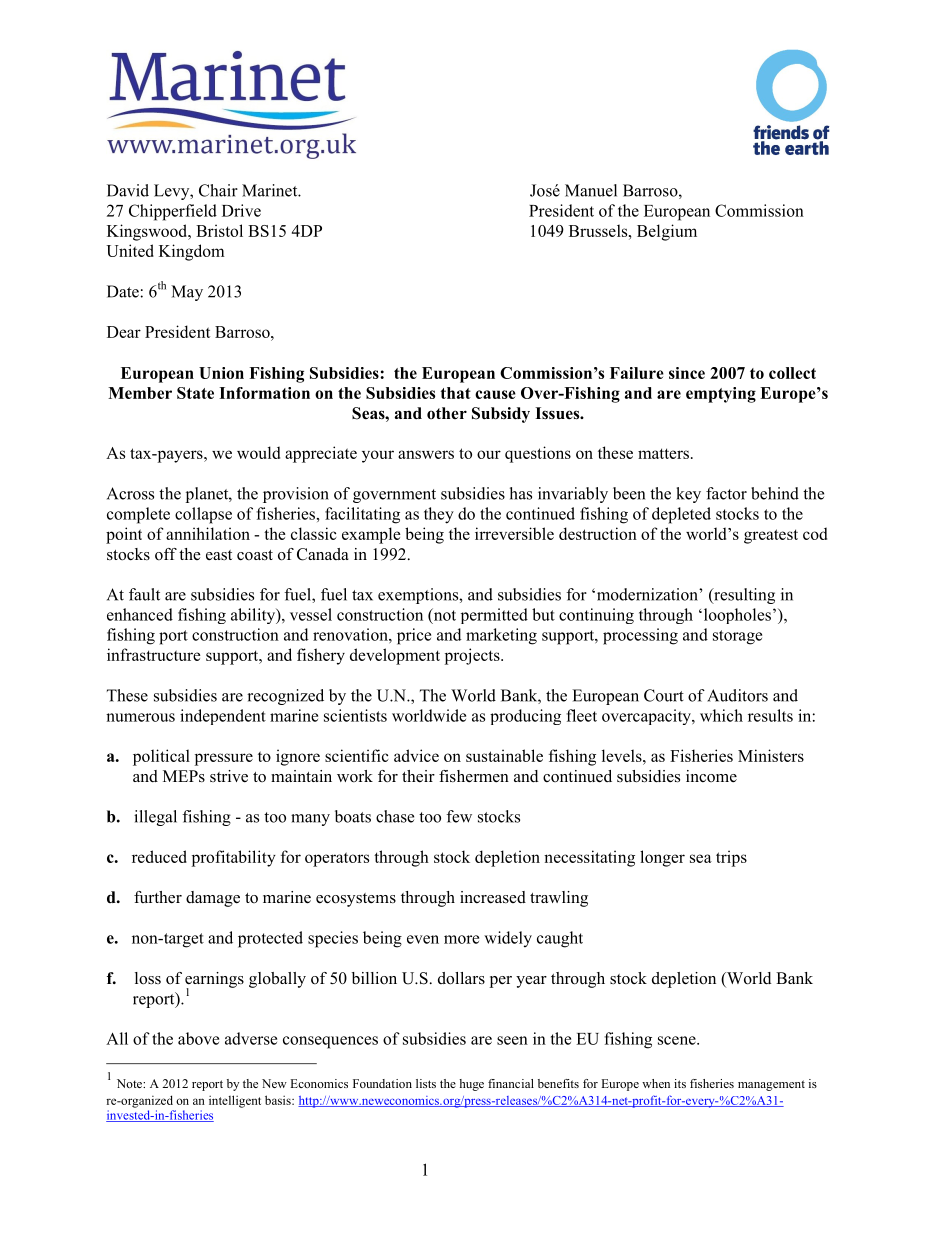  I want to click on Bristol, so click(219, 230).
